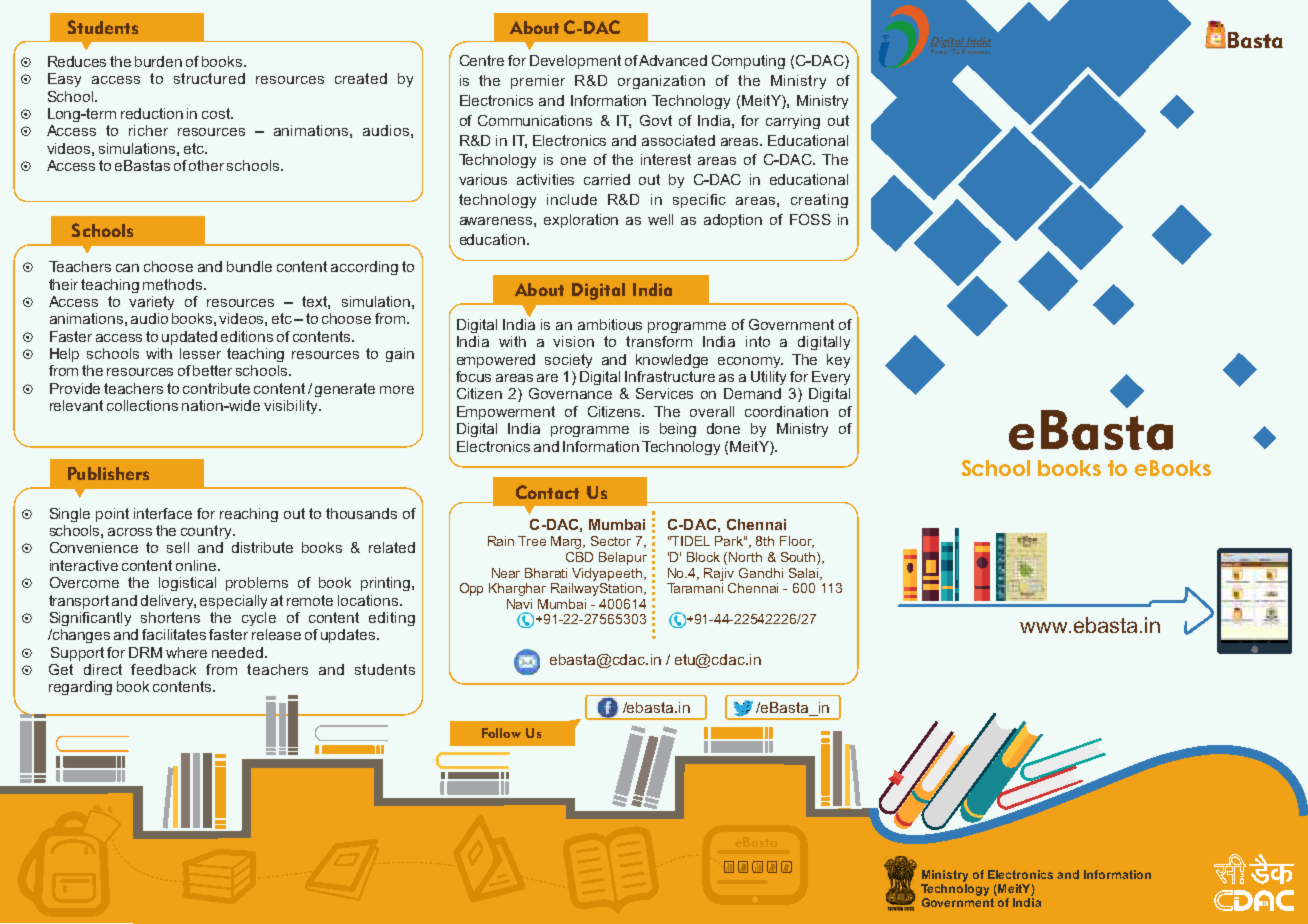 Image resolution: width=1308 pixels, height=924 pixels. Describe the element at coordinates (158, 61) in the document. I see `burden` at that location.
